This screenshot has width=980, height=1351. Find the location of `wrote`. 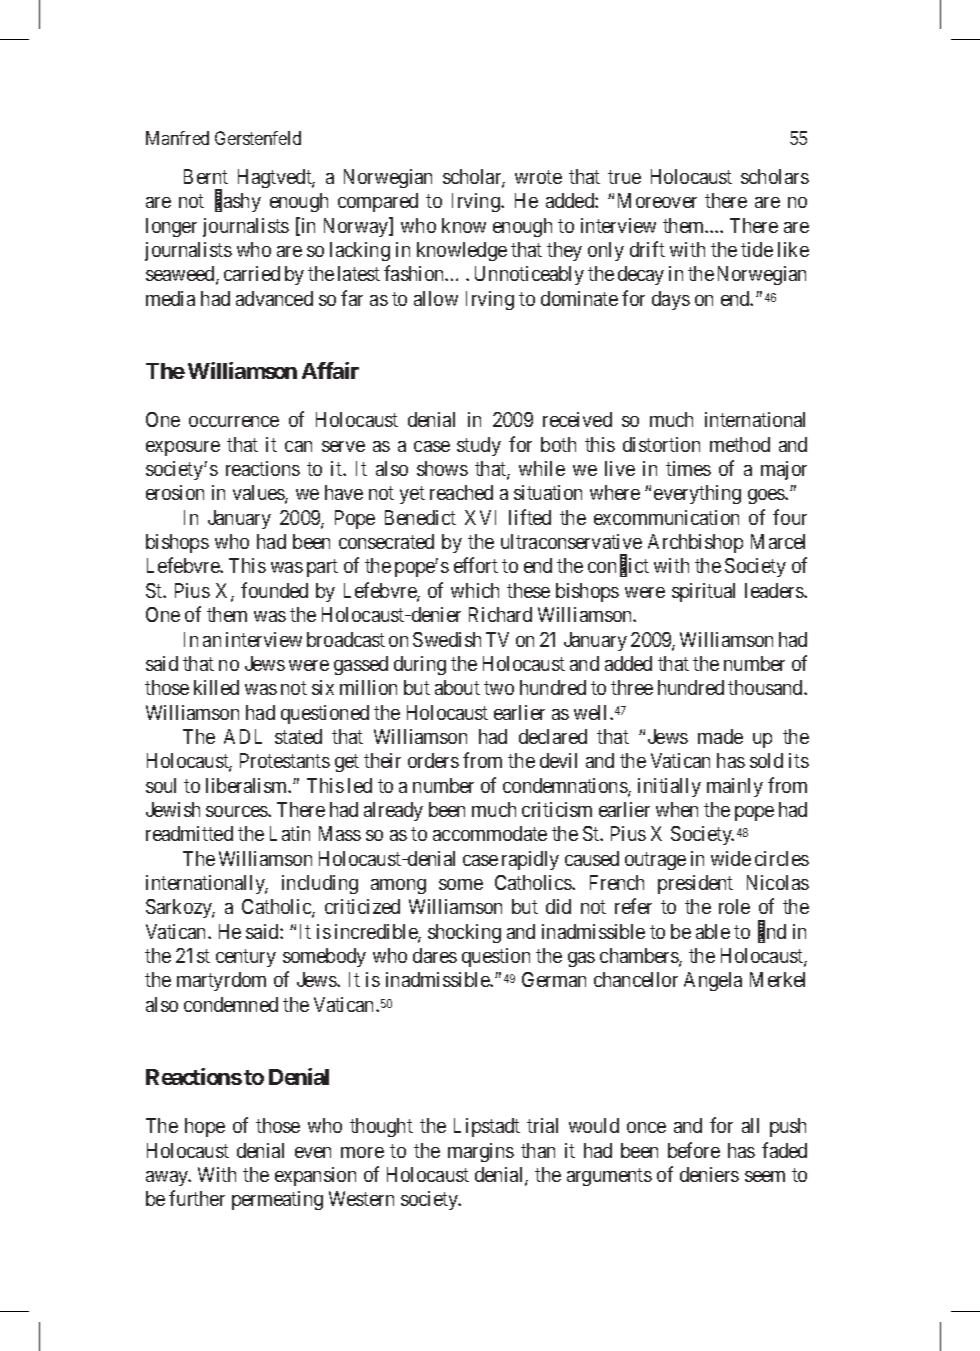

wrote is located at coordinates (538, 177).
